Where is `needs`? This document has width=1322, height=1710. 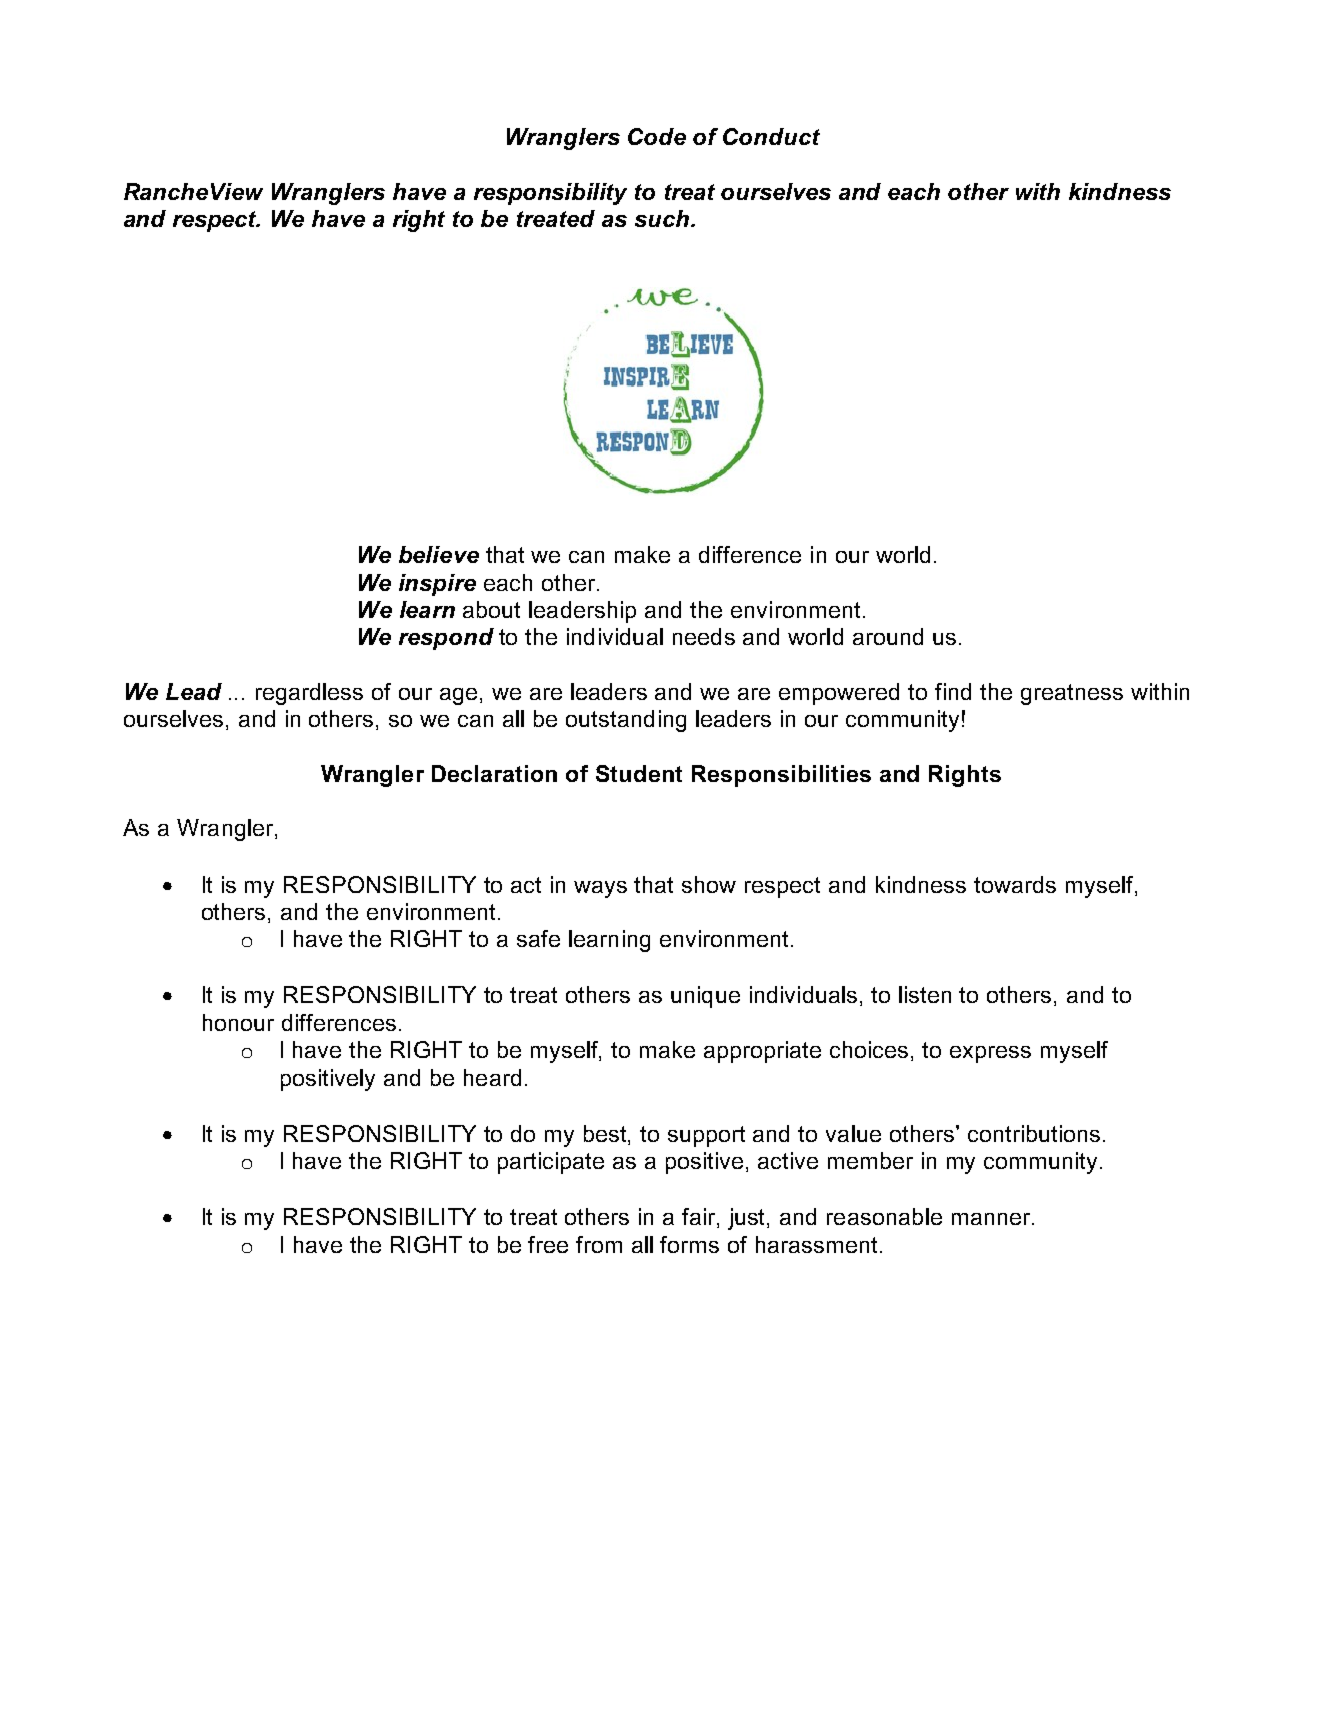
needs is located at coordinates (704, 636).
